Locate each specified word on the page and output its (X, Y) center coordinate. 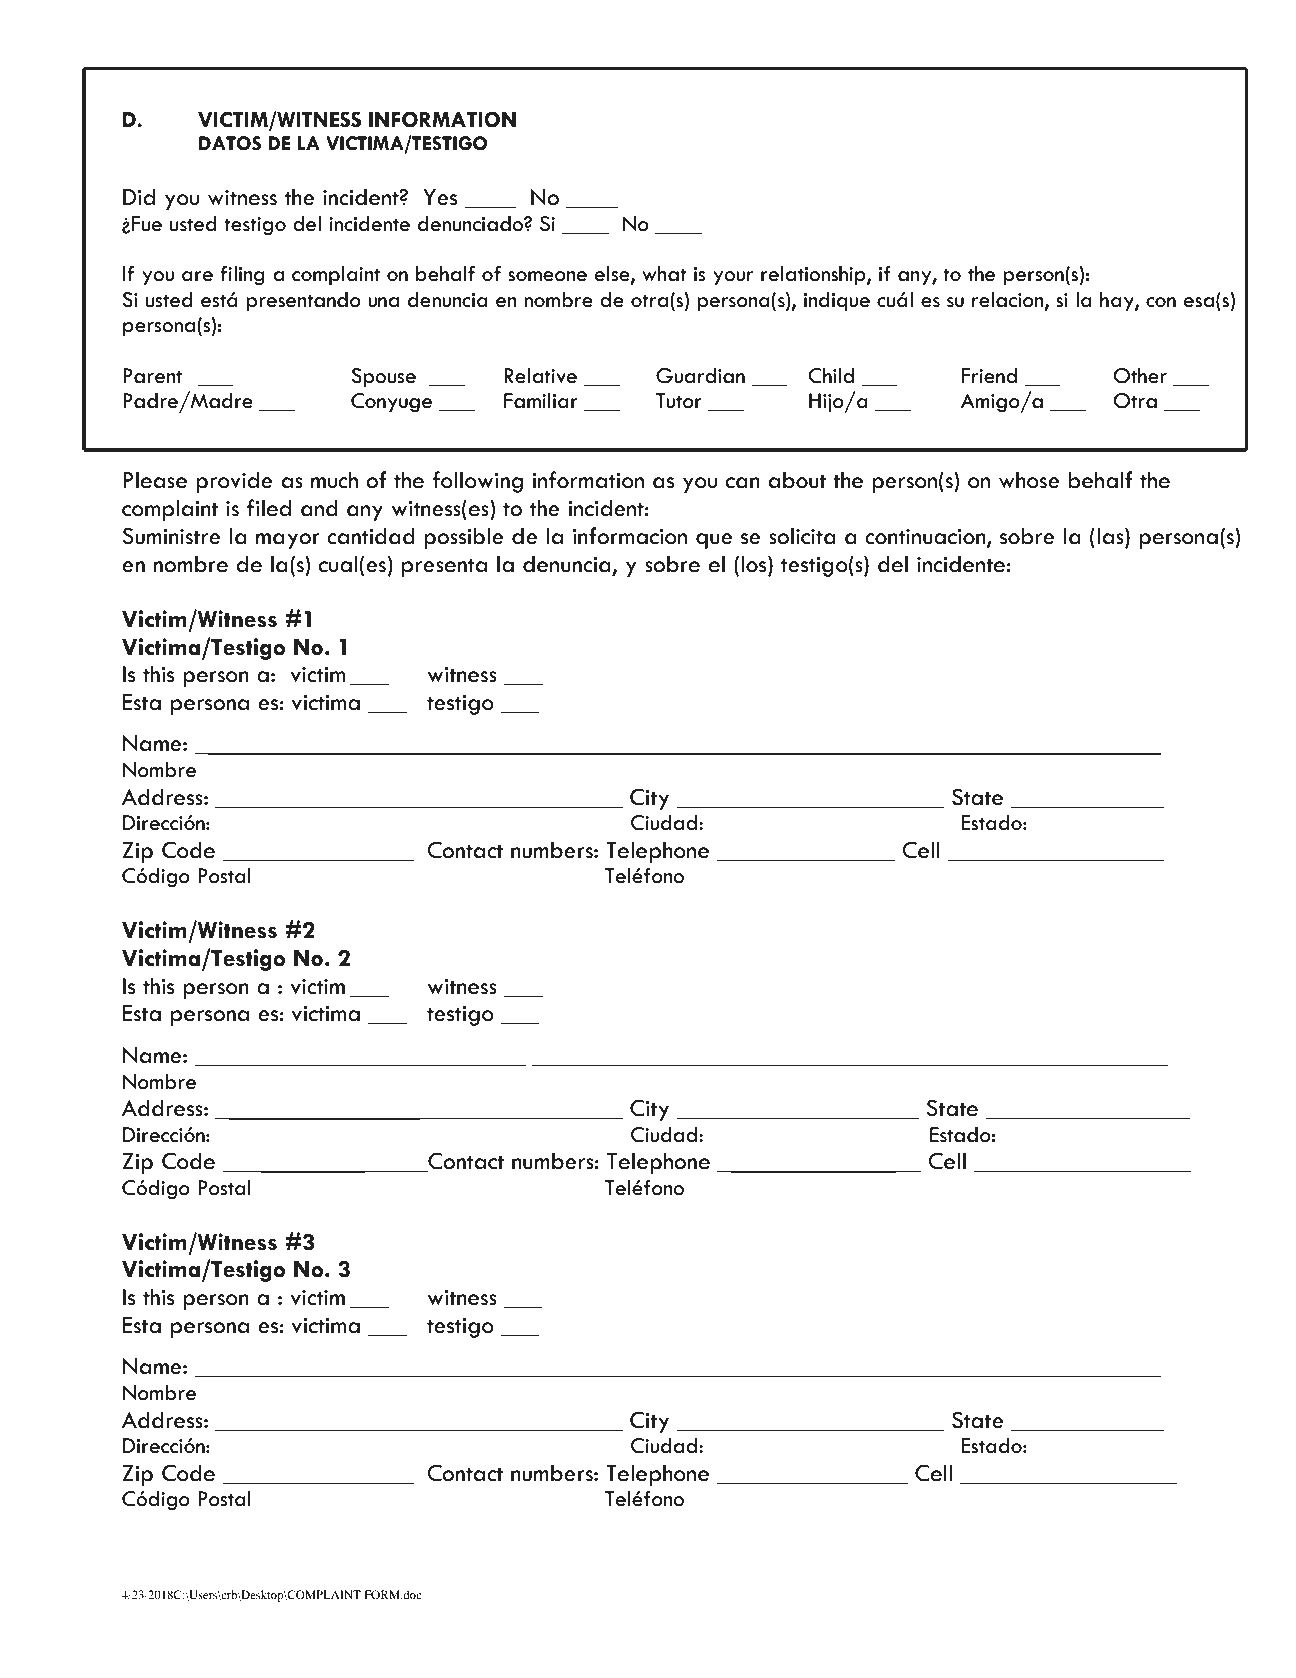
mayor (288, 541)
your (733, 278)
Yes (440, 197)
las (1111, 537)
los (755, 564)
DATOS (230, 143)
